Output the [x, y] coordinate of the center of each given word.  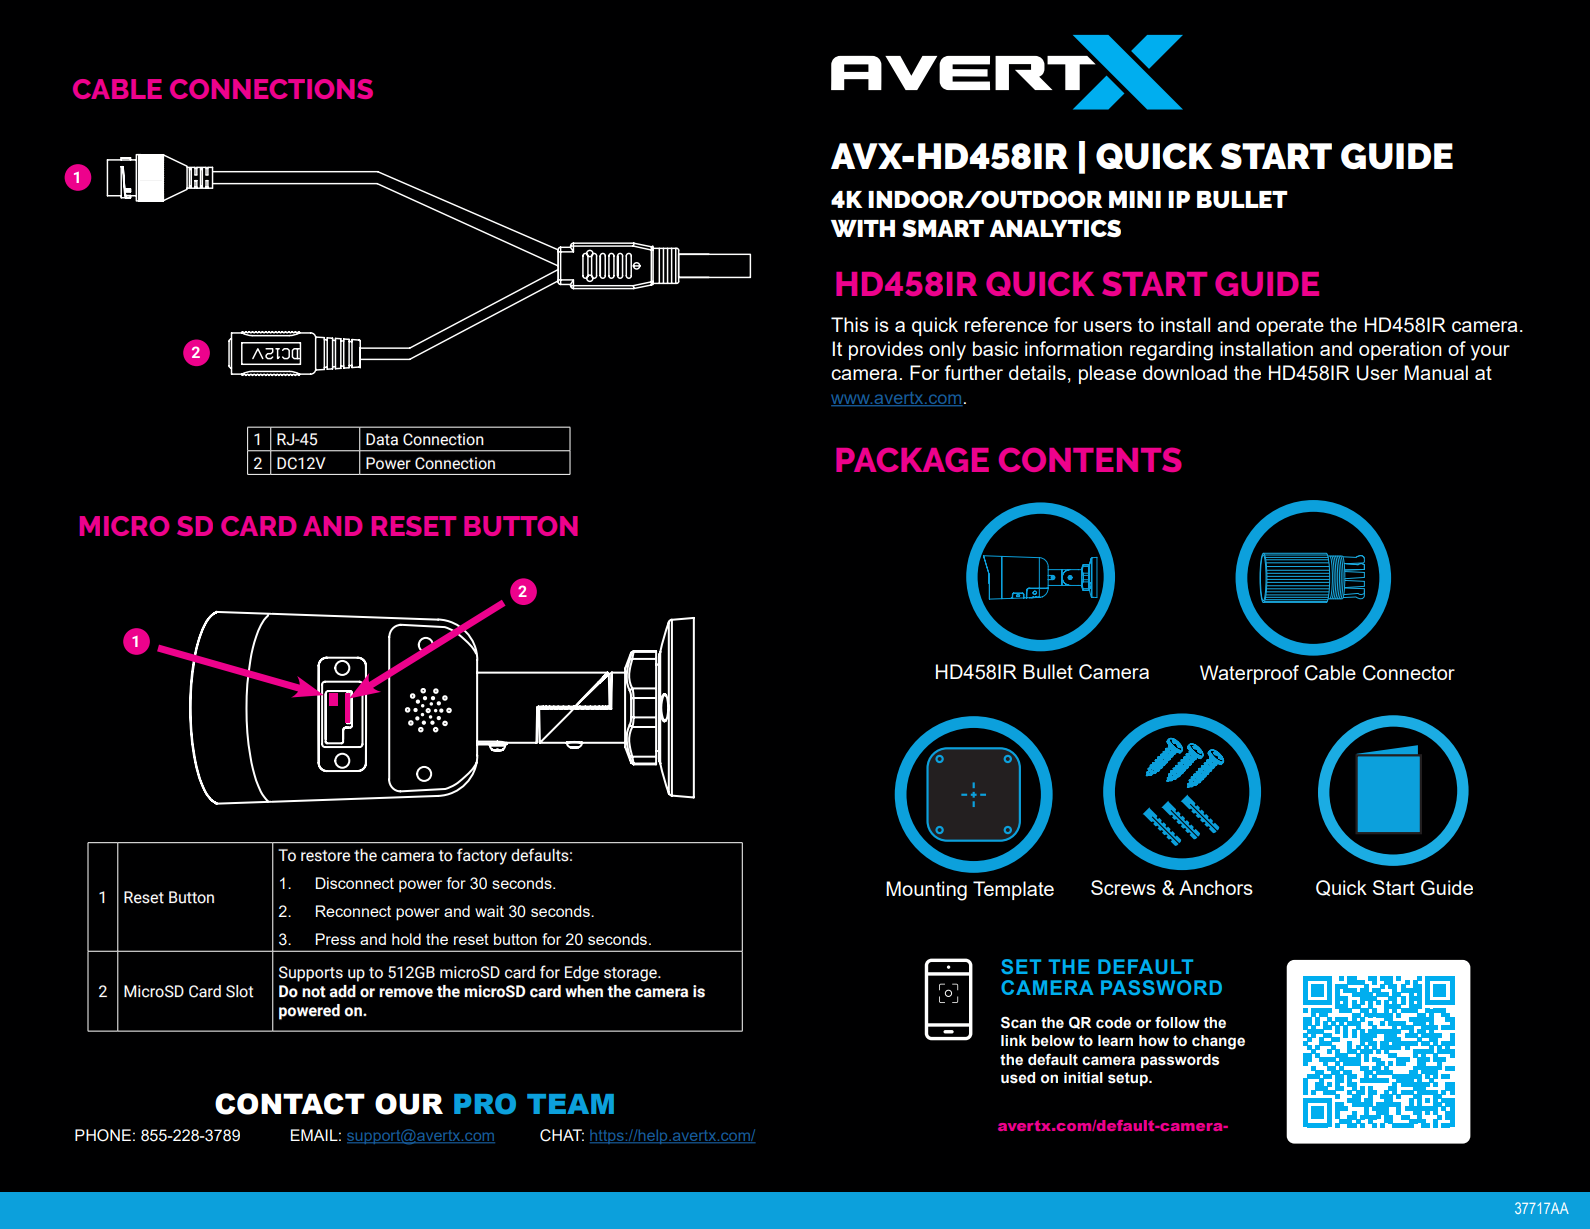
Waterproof [1249, 674]
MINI [1135, 199]
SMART [943, 228]
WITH [863, 228]
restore [325, 856]
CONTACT [290, 1104]
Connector [1409, 673]
